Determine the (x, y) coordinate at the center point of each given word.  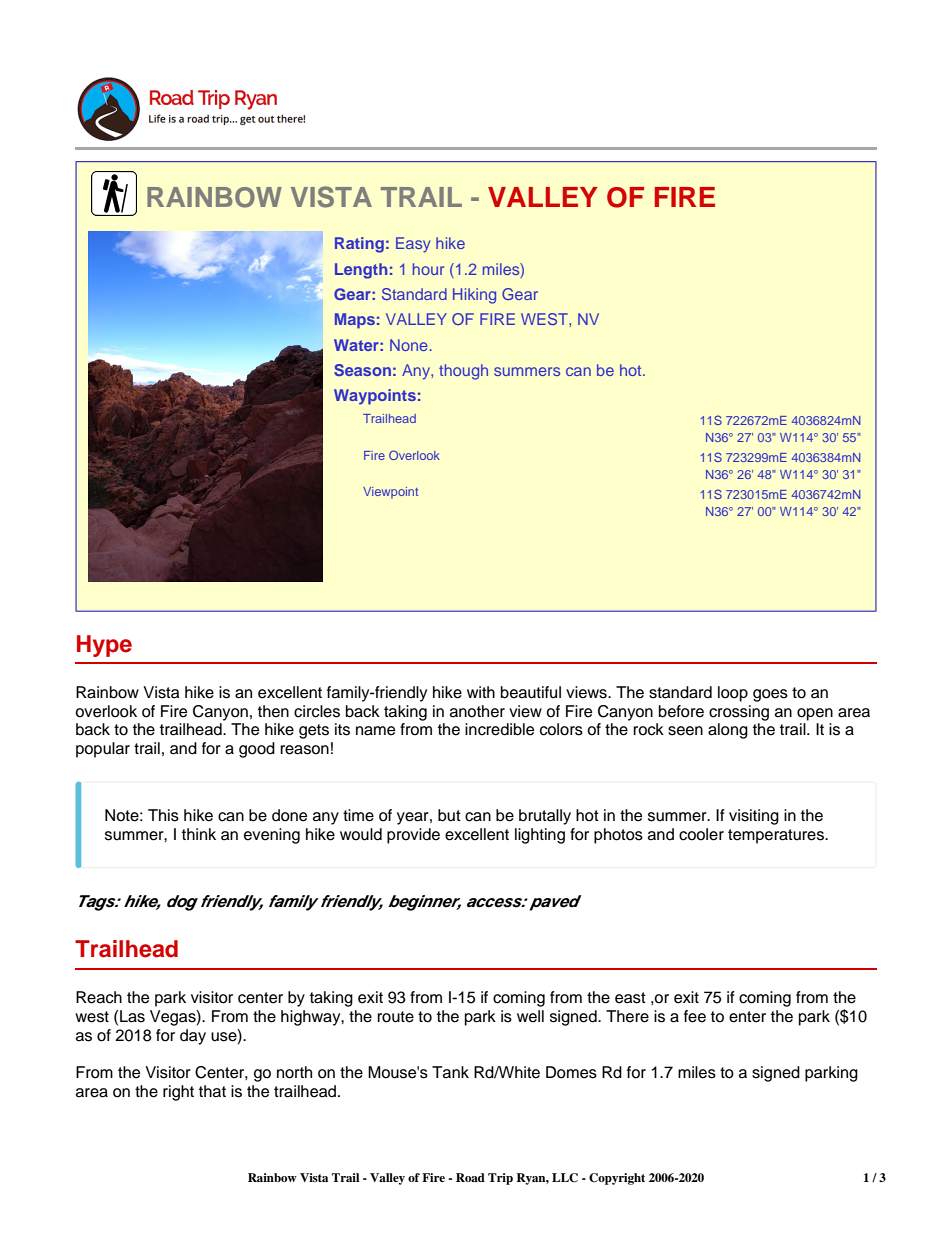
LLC (565, 1178)
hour (428, 269)
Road (470, 1177)
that (212, 1091)
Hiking (474, 296)
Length (361, 271)
